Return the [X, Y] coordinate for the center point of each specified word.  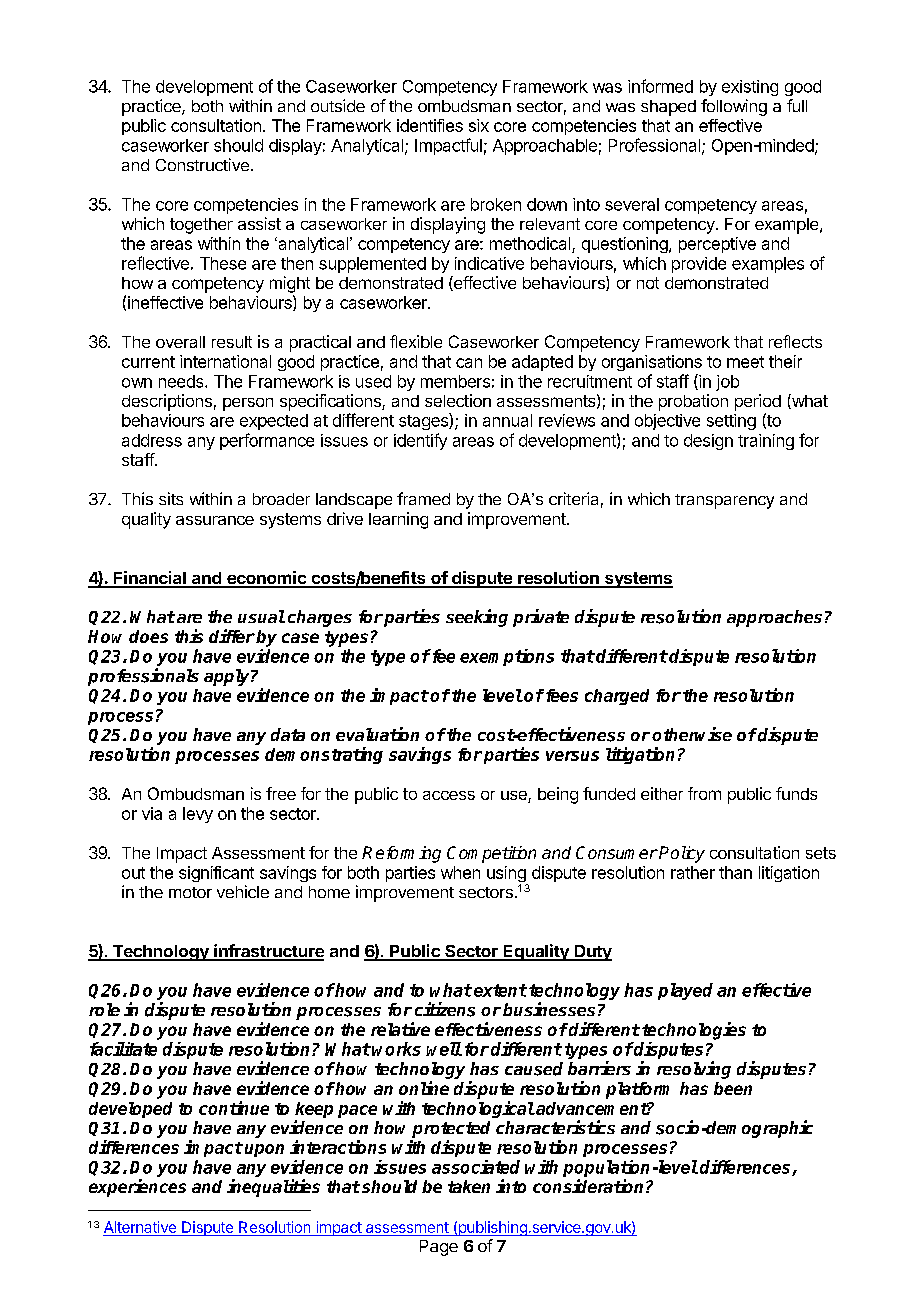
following [734, 107]
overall [180, 342]
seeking [477, 618]
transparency [724, 501]
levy [198, 815]
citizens [445, 1009]
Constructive [202, 164]
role [104, 1009]
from [704, 793]
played [685, 991]
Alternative [140, 1228]
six [479, 125]
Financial [150, 579]
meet [745, 362]
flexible [416, 341]
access [449, 795]
